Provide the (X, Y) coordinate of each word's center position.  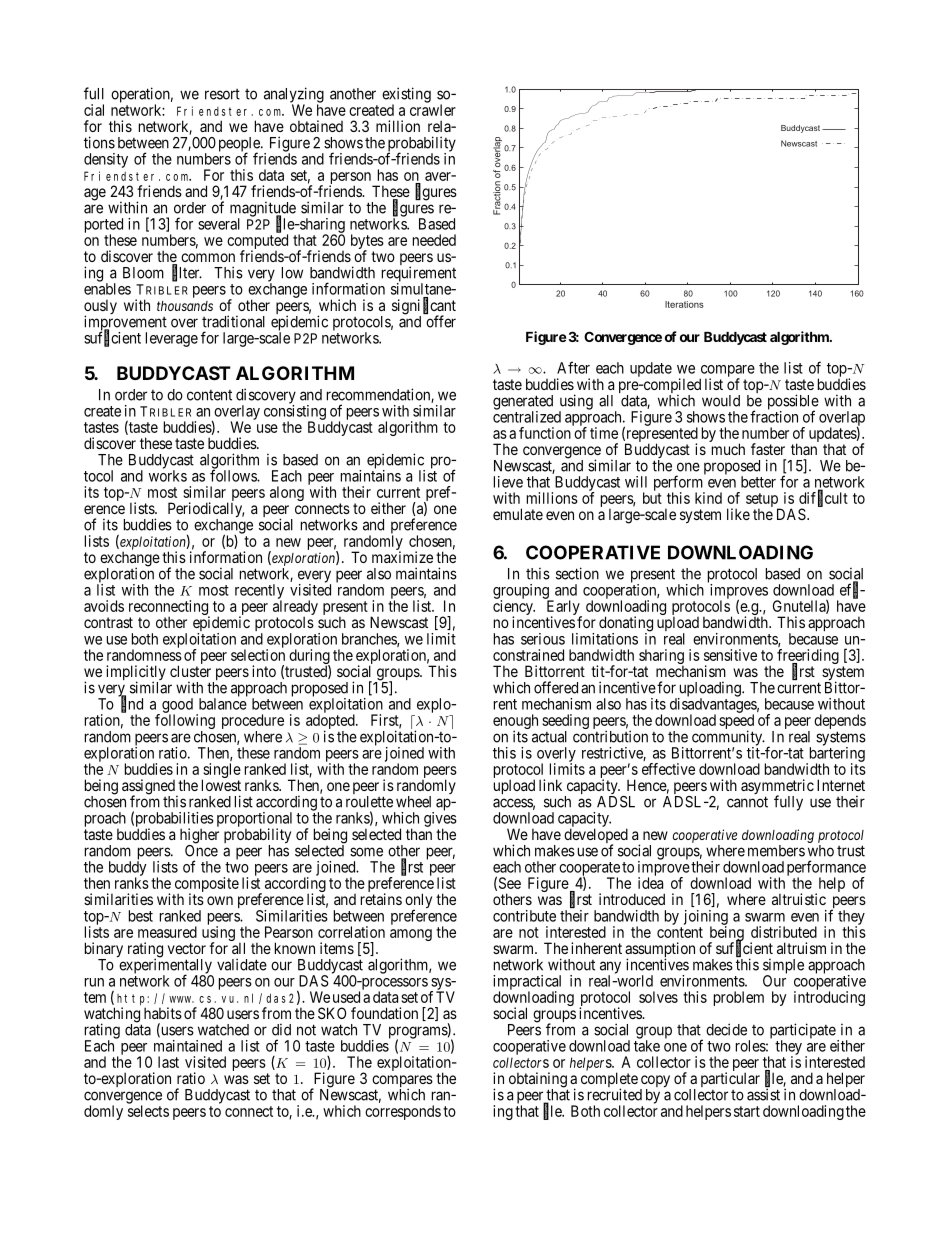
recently (259, 592)
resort (222, 94)
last (168, 1062)
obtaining (538, 1081)
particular (730, 1079)
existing (406, 96)
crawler (433, 110)
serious (543, 639)
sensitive (730, 655)
